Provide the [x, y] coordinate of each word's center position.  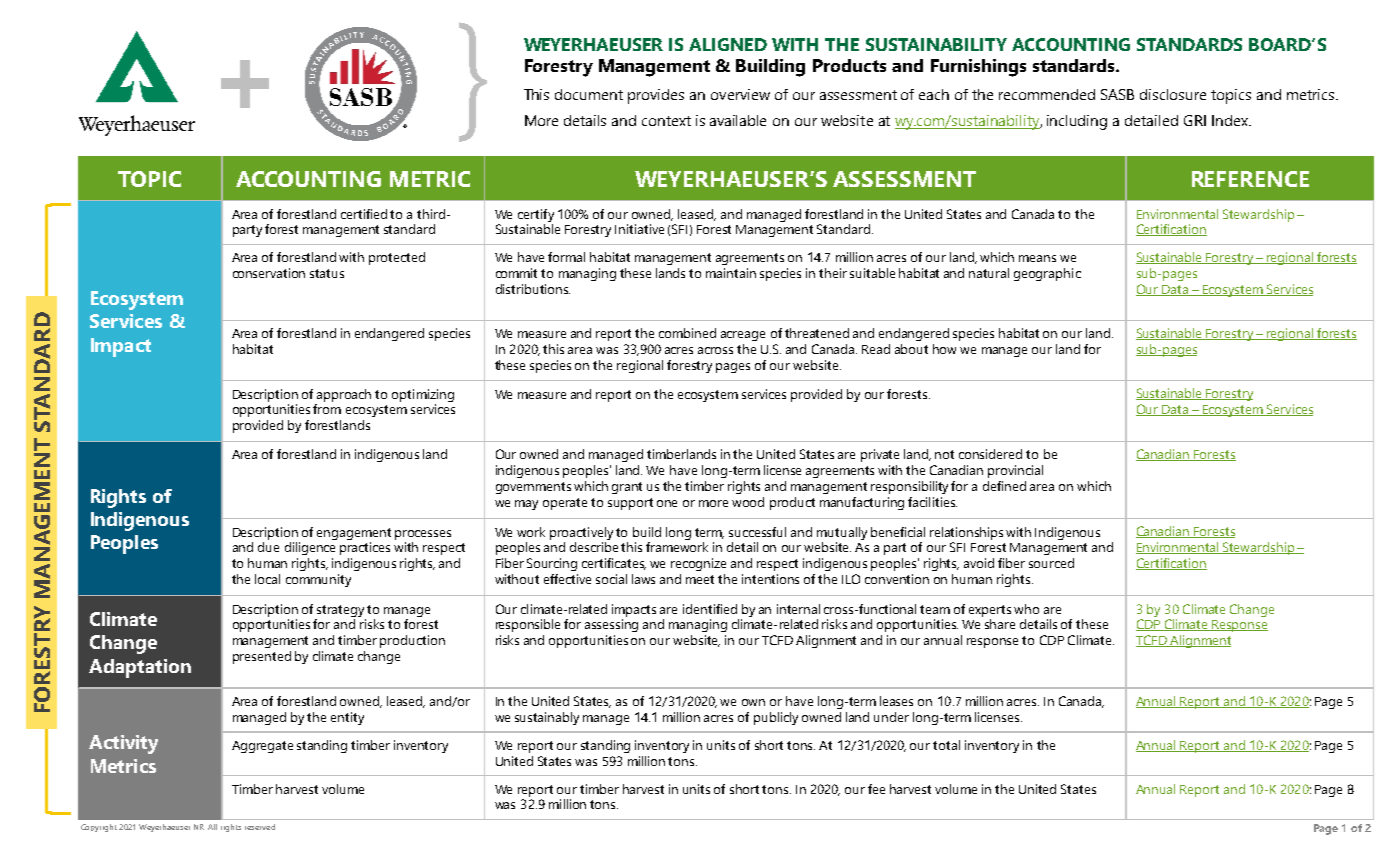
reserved [260, 827]
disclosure [1173, 94]
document [589, 94]
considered [990, 454]
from [327, 409]
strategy [340, 611]
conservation [269, 273]
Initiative [639, 229]
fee [876, 789]
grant [627, 488]
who [1026, 609]
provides [656, 96]
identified [710, 609]
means [1037, 258]
